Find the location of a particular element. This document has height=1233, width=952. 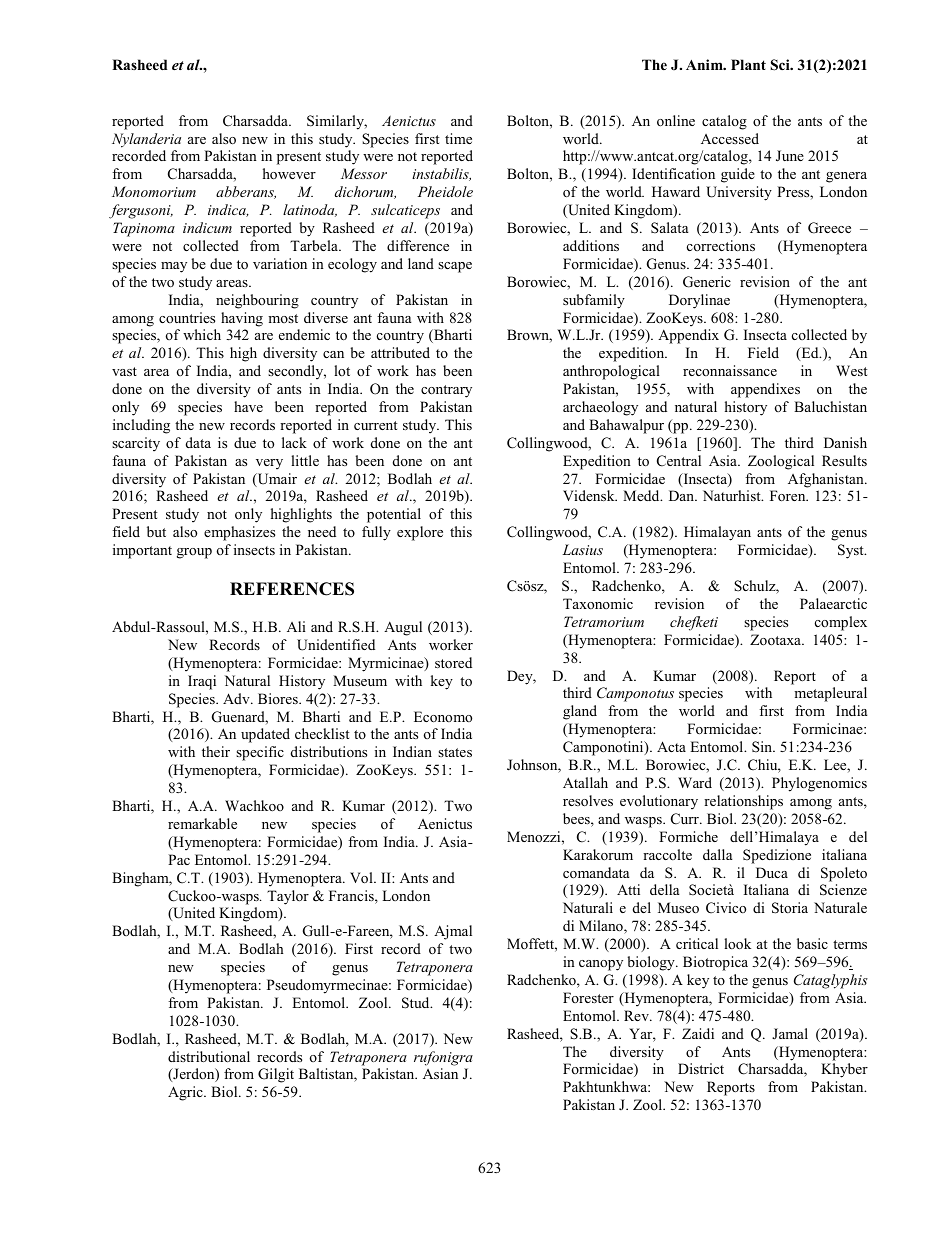

reconnaissance is located at coordinates (730, 370).
